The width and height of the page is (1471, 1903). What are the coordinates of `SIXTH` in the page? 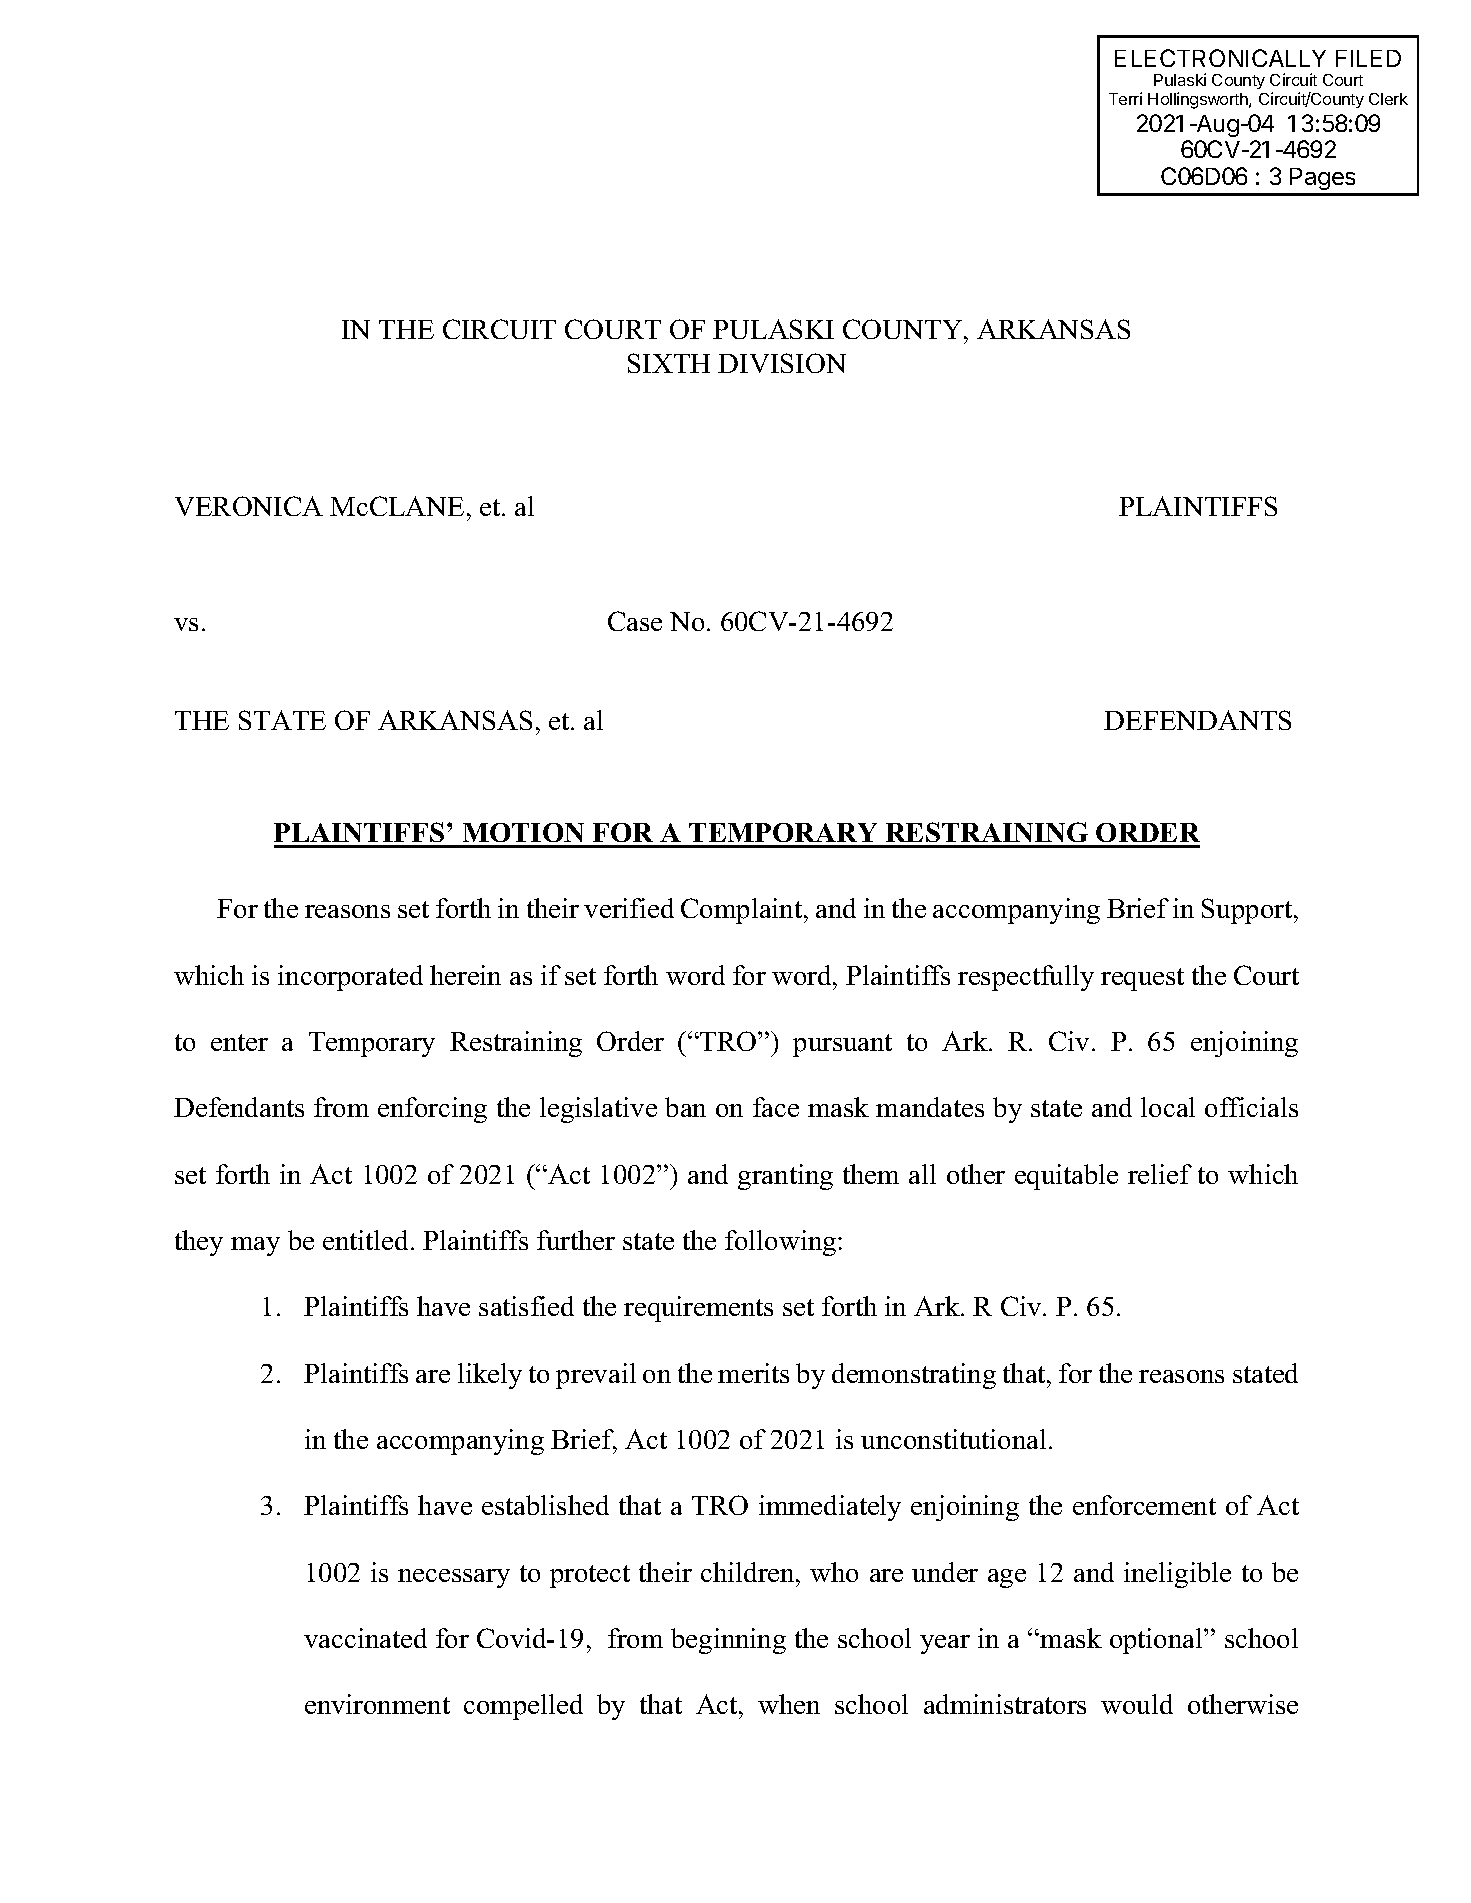 It's located at (669, 363).
